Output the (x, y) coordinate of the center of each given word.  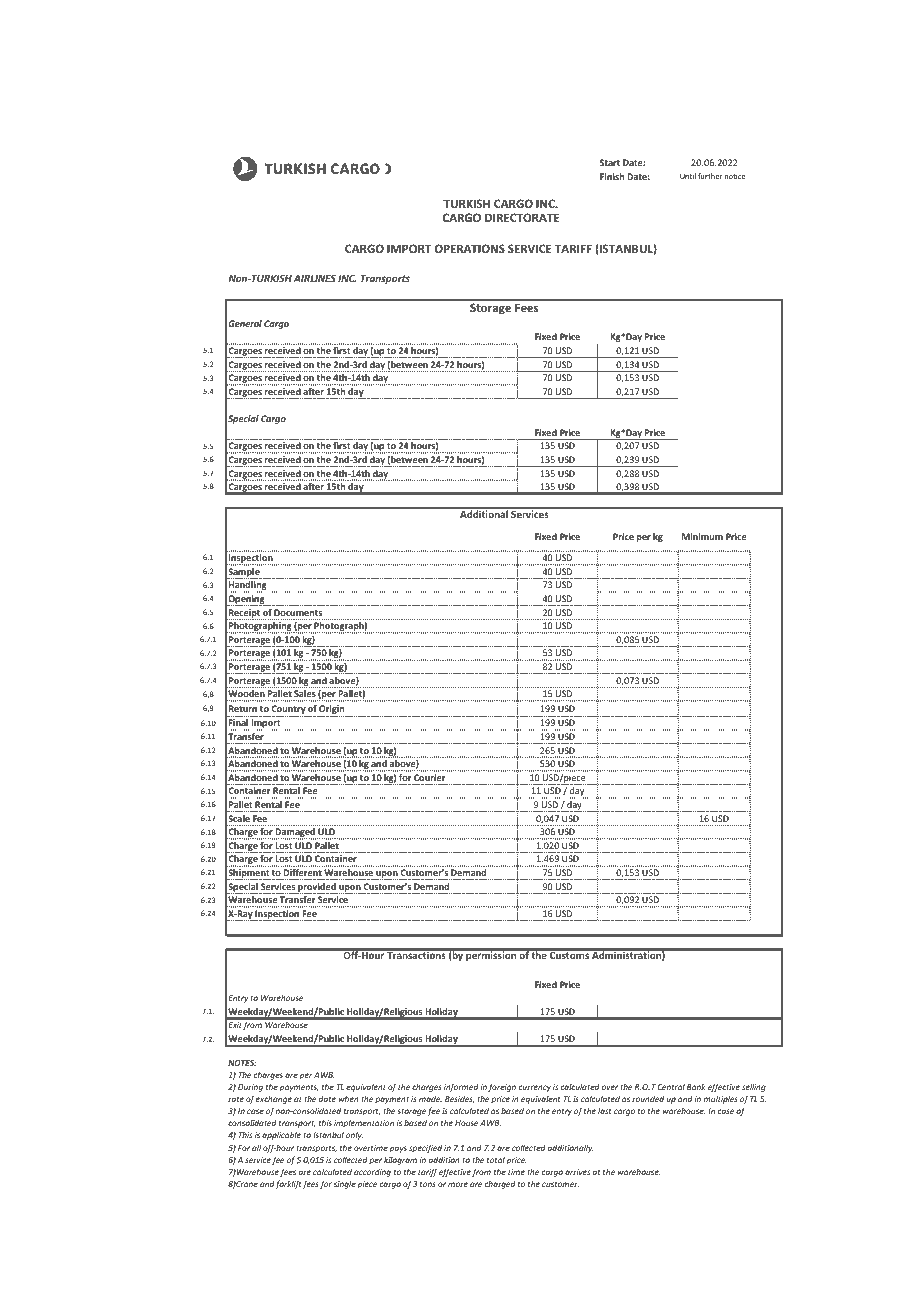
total (496, 1159)
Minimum (702, 536)
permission (491, 956)
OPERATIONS (469, 248)
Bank (696, 1087)
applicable (281, 1135)
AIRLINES (315, 278)
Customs (569, 955)
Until (688, 176)
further (710, 176)
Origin (332, 711)
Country (288, 711)
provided (317, 888)
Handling (248, 587)
